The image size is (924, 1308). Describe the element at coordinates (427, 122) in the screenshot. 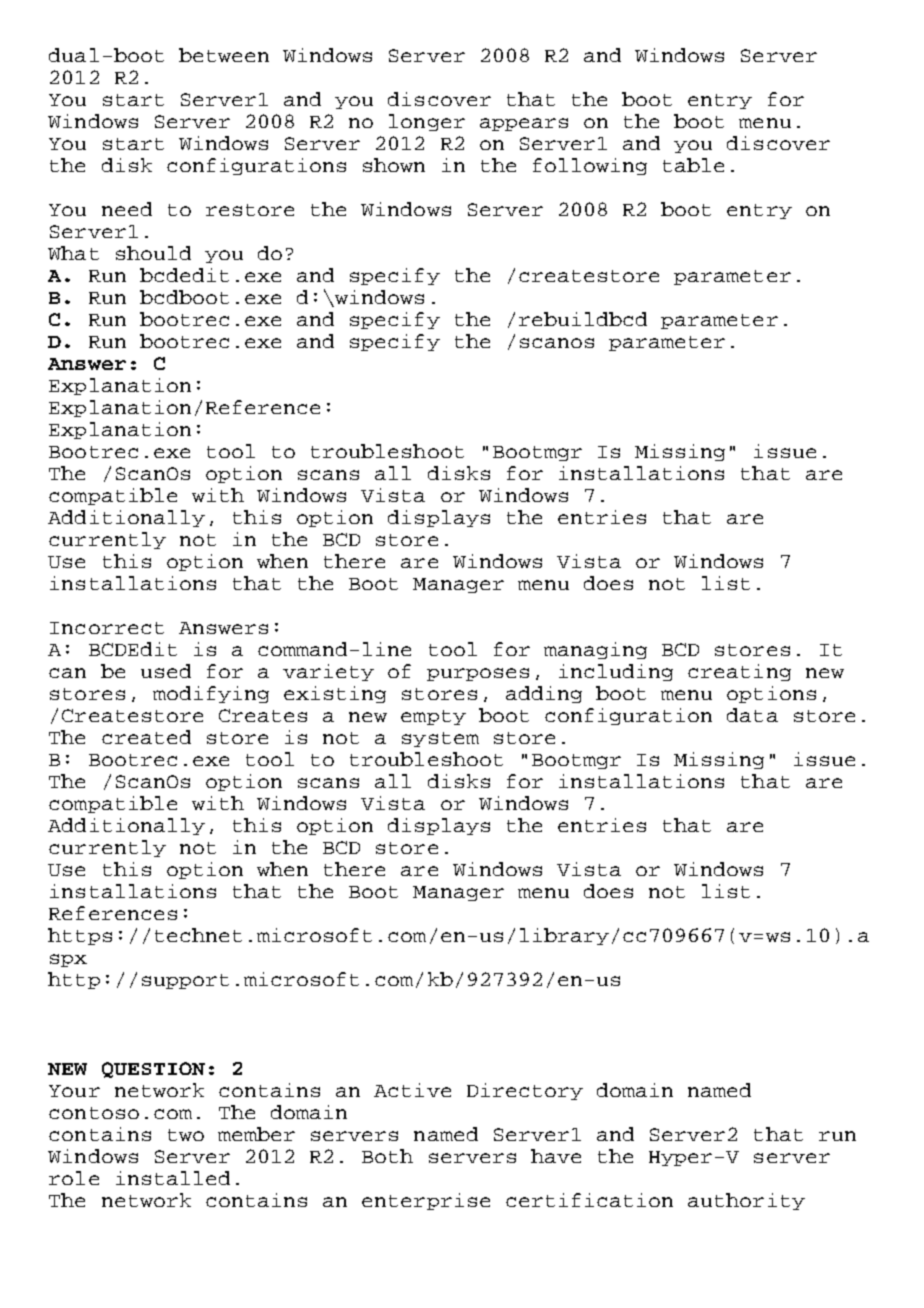

I see `longer` at that location.
